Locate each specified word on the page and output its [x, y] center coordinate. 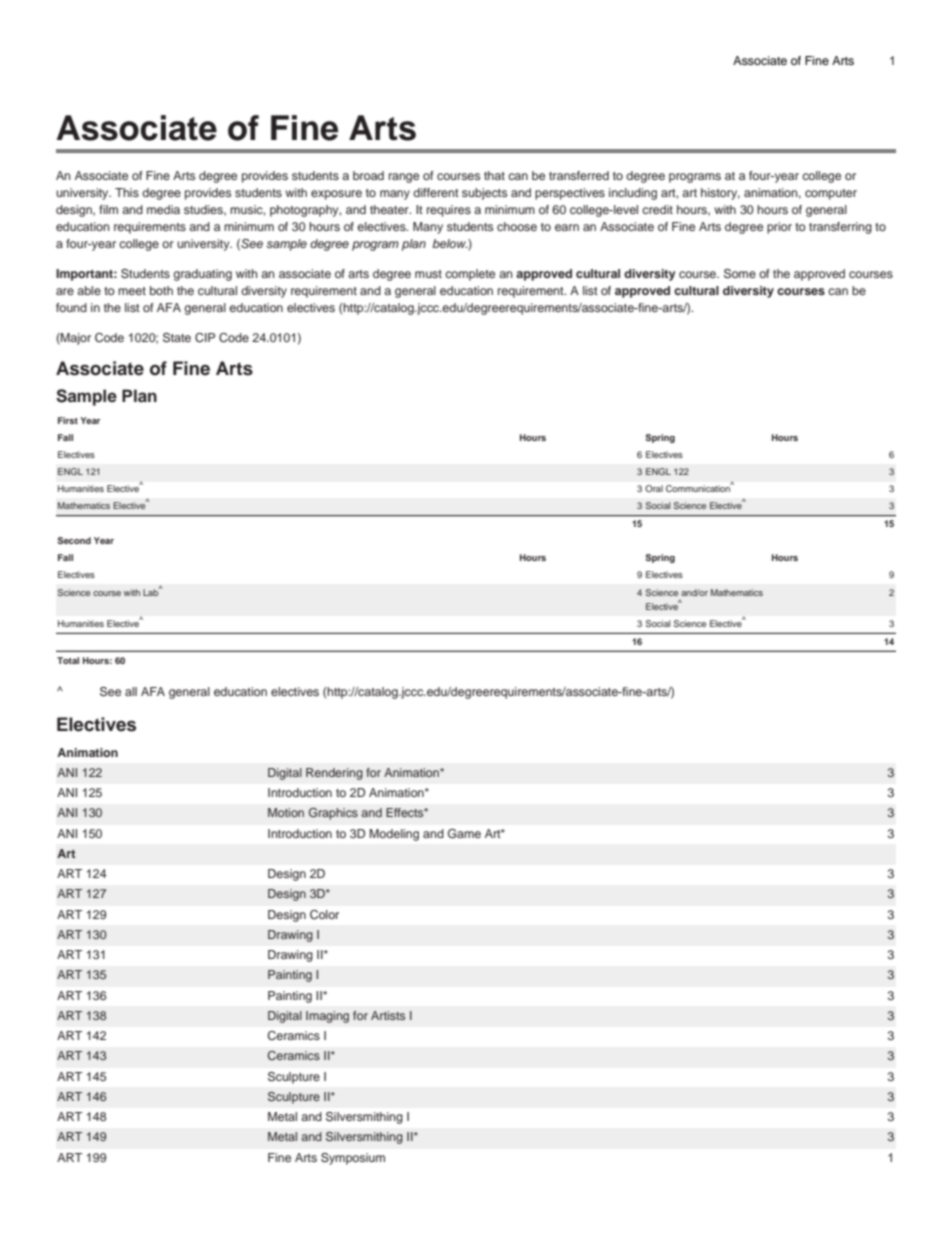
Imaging [327, 1017]
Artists [388, 1015]
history [720, 194]
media [163, 209]
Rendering [334, 774]
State [177, 338]
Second [74, 540]
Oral [654, 488]
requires [449, 211]
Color [324, 915]
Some [740, 274]
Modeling [394, 835]
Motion [286, 812]
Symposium [353, 1159]
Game [464, 834]
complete [470, 275]
